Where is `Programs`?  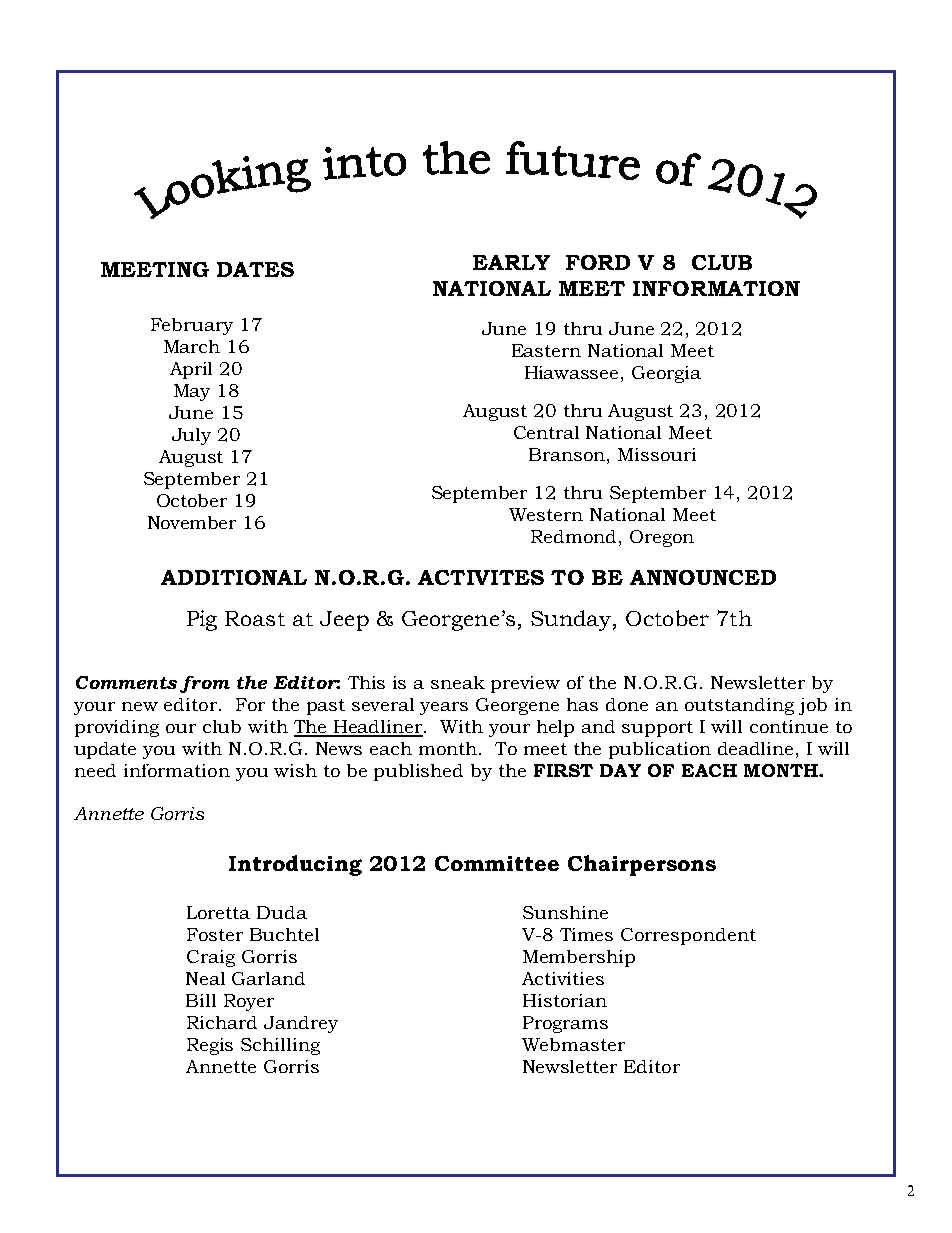
Programs is located at coordinates (565, 1024).
